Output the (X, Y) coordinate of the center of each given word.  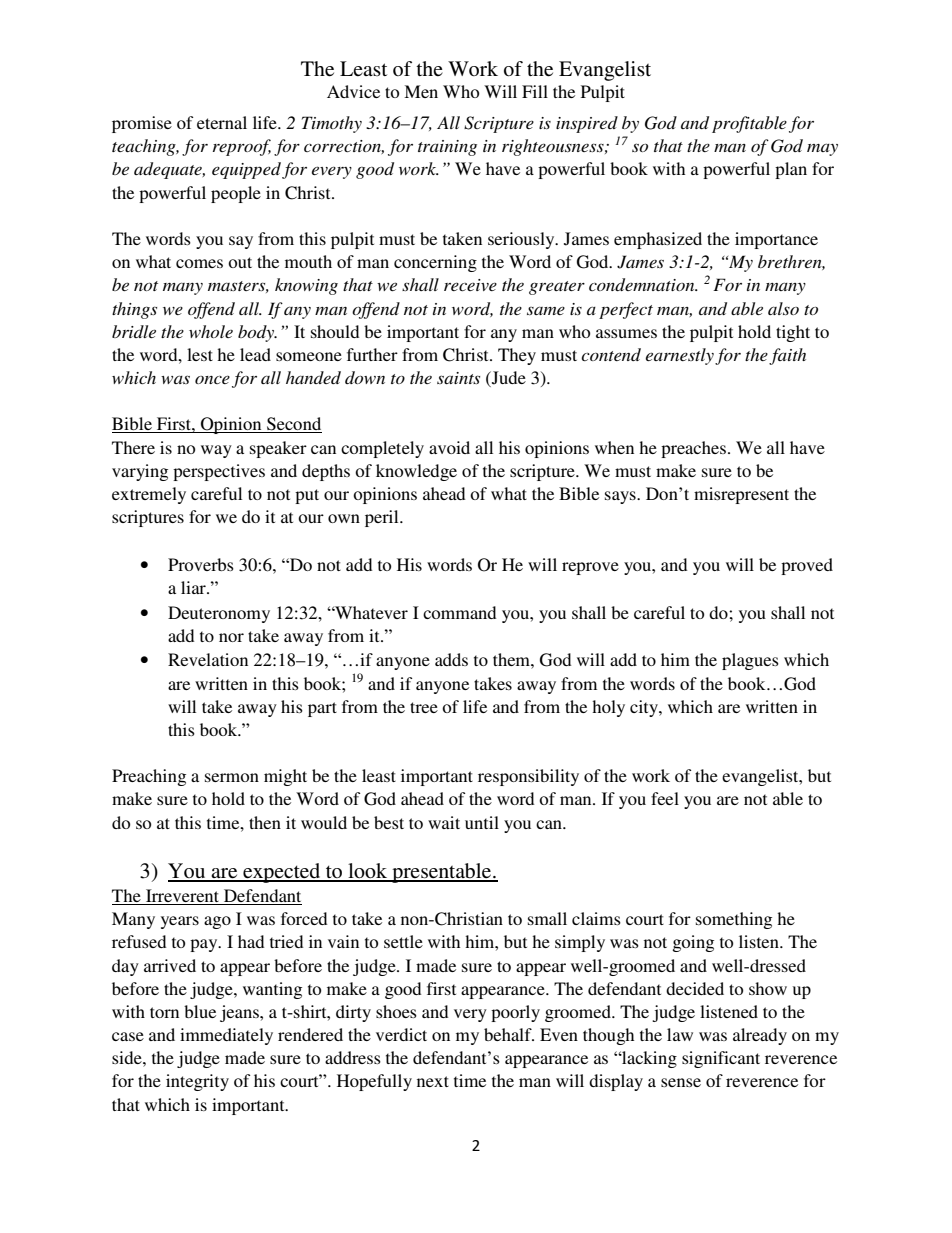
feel (665, 798)
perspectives (219, 472)
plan (791, 170)
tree (424, 707)
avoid (449, 447)
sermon (232, 777)
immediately (226, 1036)
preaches (693, 449)
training (447, 148)
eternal (222, 122)
